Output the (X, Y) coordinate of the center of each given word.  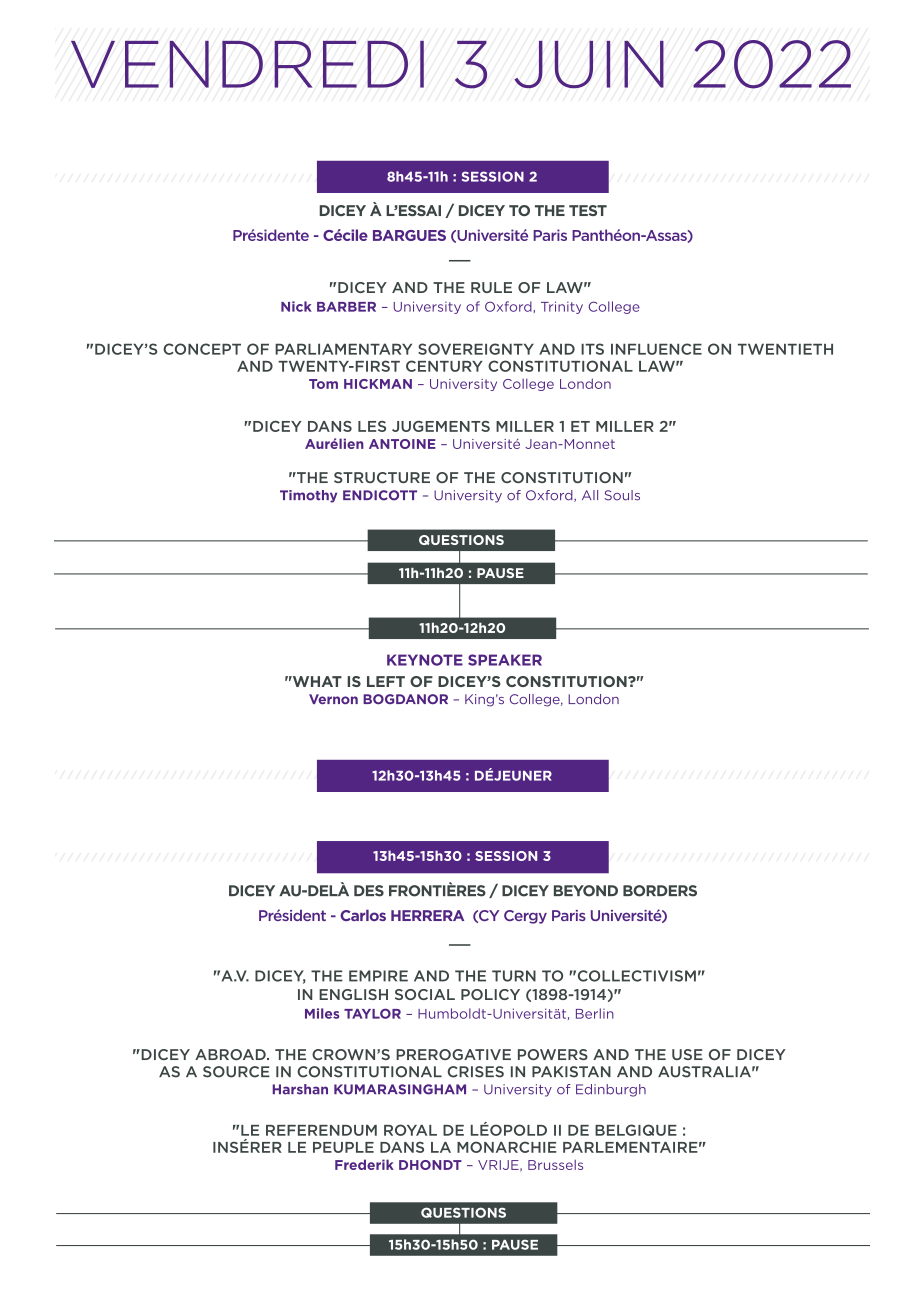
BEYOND (586, 891)
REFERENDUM (321, 1130)
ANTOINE (402, 444)
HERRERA (427, 915)
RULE (491, 287)
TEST (588, 210)
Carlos (363, 915)
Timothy (308, 496)
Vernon (333, 699)
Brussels (555, 1165)
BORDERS (660, 891)
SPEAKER (505, 660)
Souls (622, 495)
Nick (296, 306)
